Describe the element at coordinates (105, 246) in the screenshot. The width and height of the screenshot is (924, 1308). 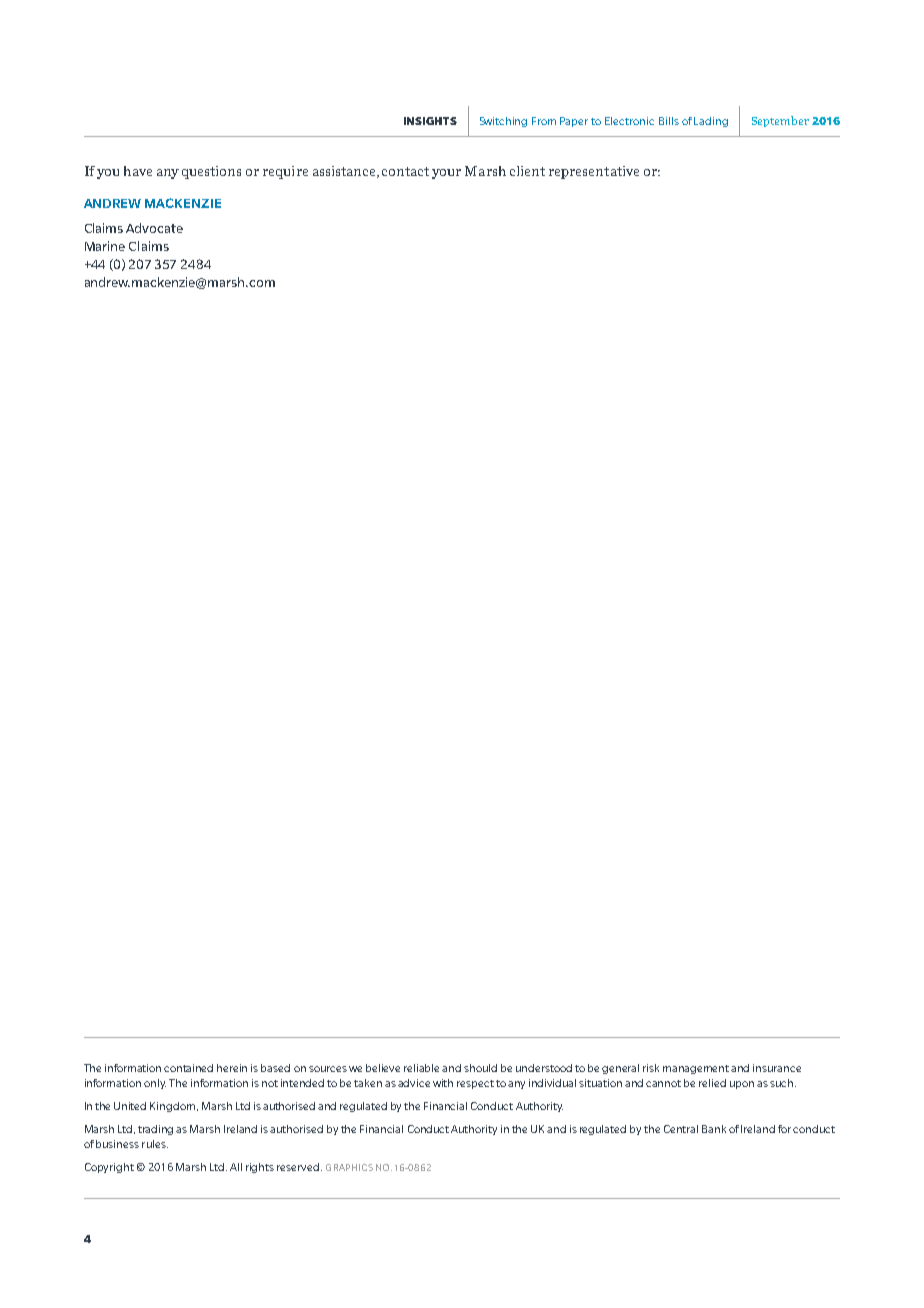
I see `Marine` at that location.
